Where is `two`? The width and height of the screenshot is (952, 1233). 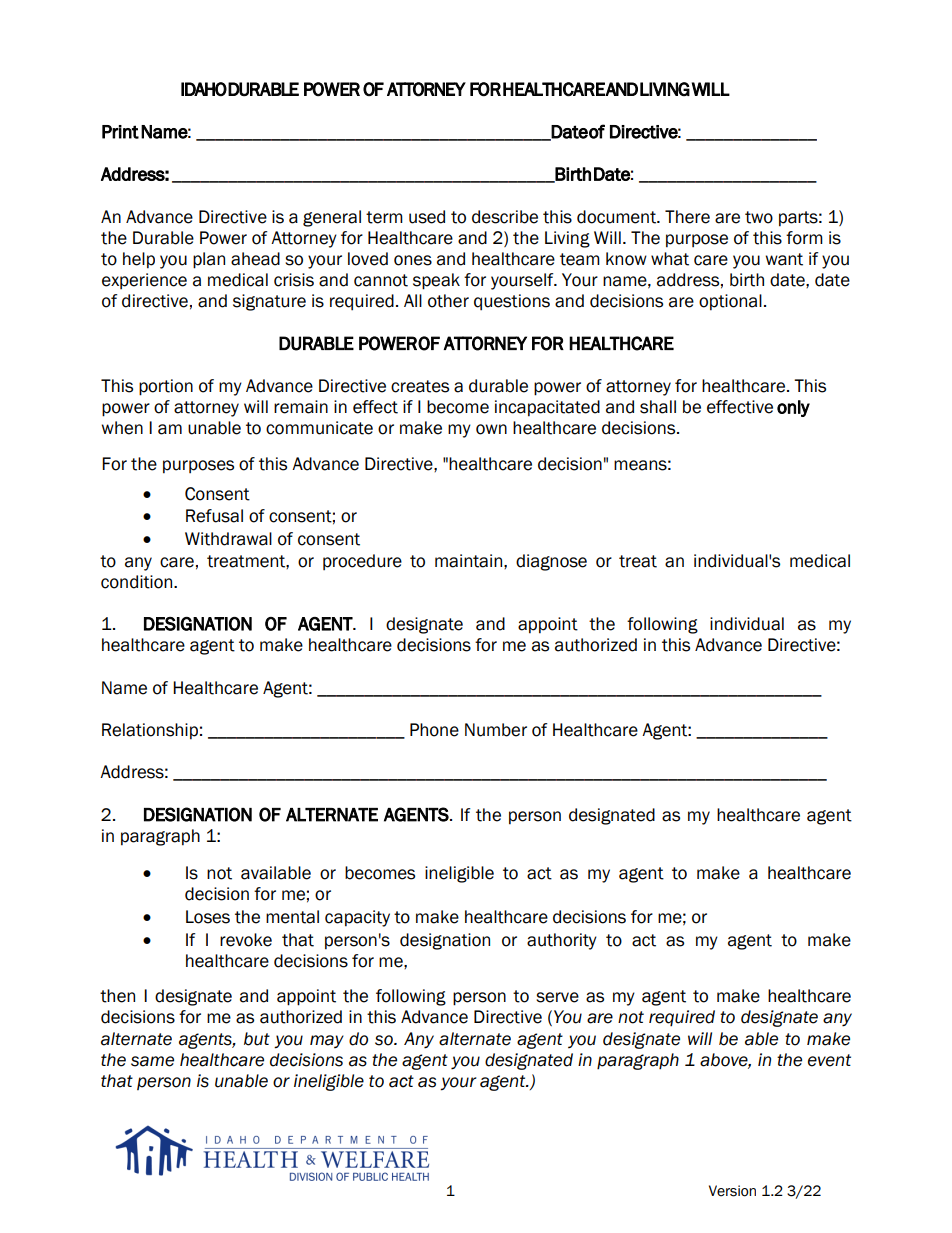
two is located at coordinates (759, 217).
